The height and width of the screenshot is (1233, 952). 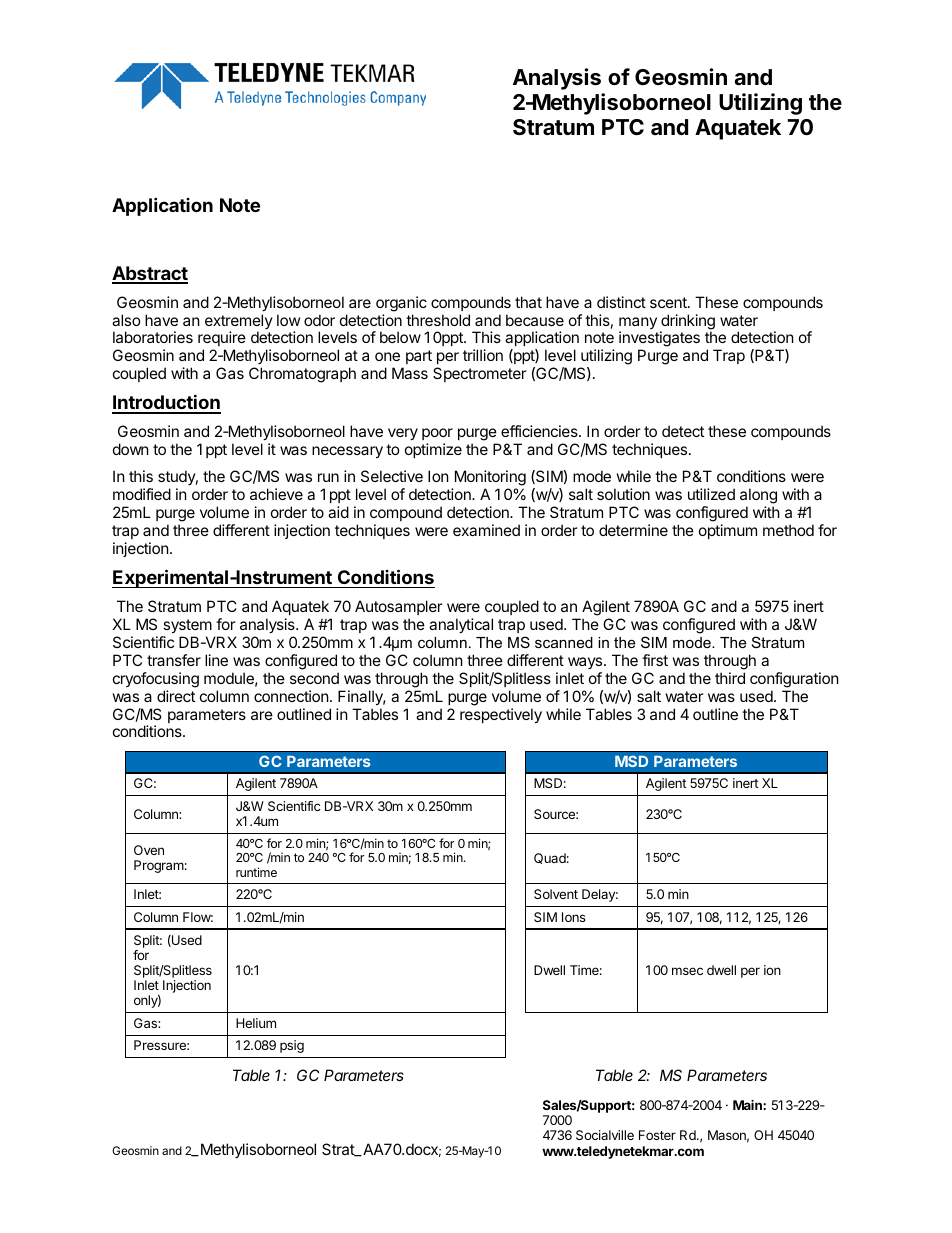 I want to click on Foster, so click(x=657, y=1135).
